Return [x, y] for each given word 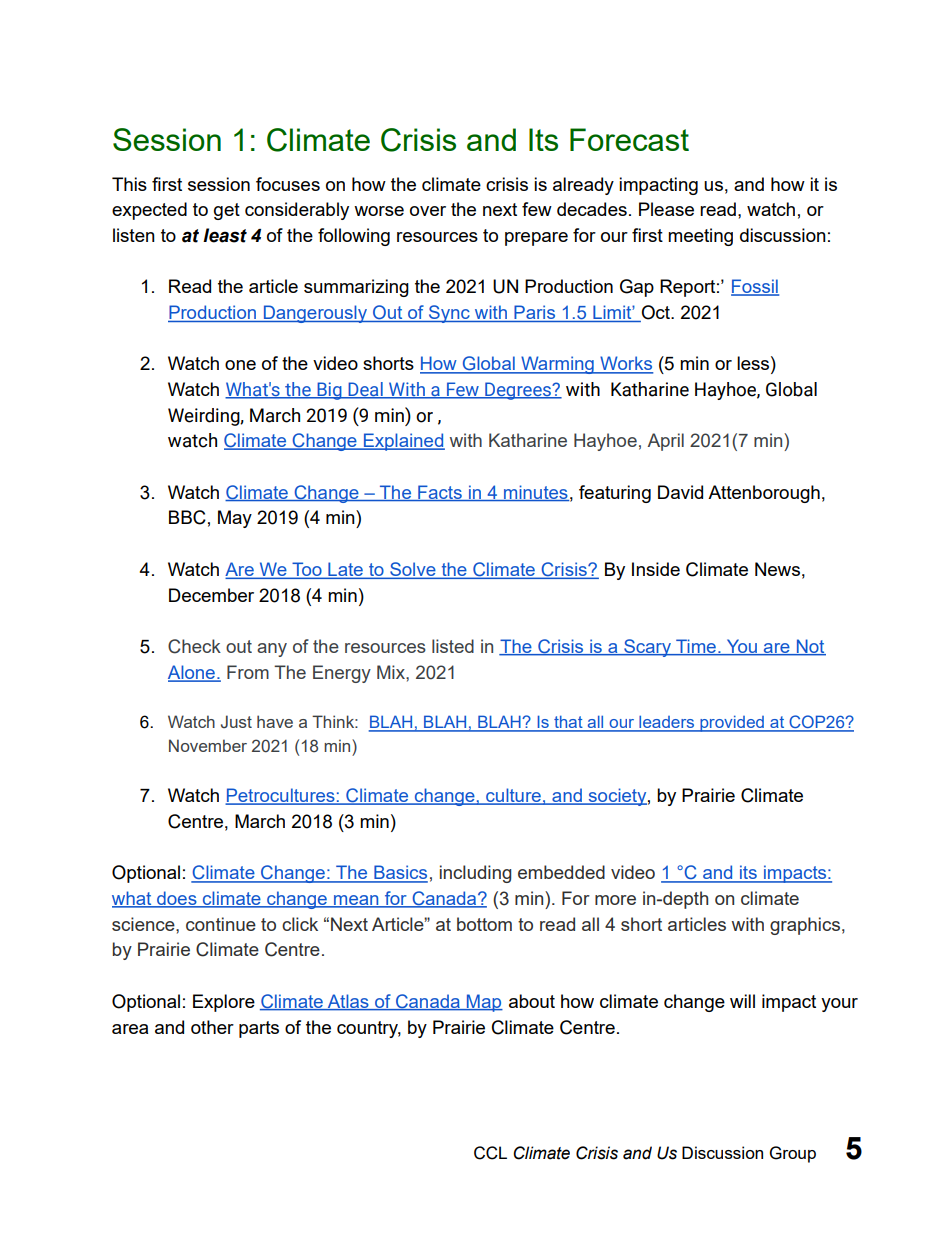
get [227, 211]
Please [666, 209]
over [428, 211]
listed [453, 646]
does [177, 899]
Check [194, 646]
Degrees [518, 391]
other [212, 1027]
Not [810, 647]
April [665, 442]
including [475, 874]
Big [329, 391]
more [615, 900]
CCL [490, 1153]
